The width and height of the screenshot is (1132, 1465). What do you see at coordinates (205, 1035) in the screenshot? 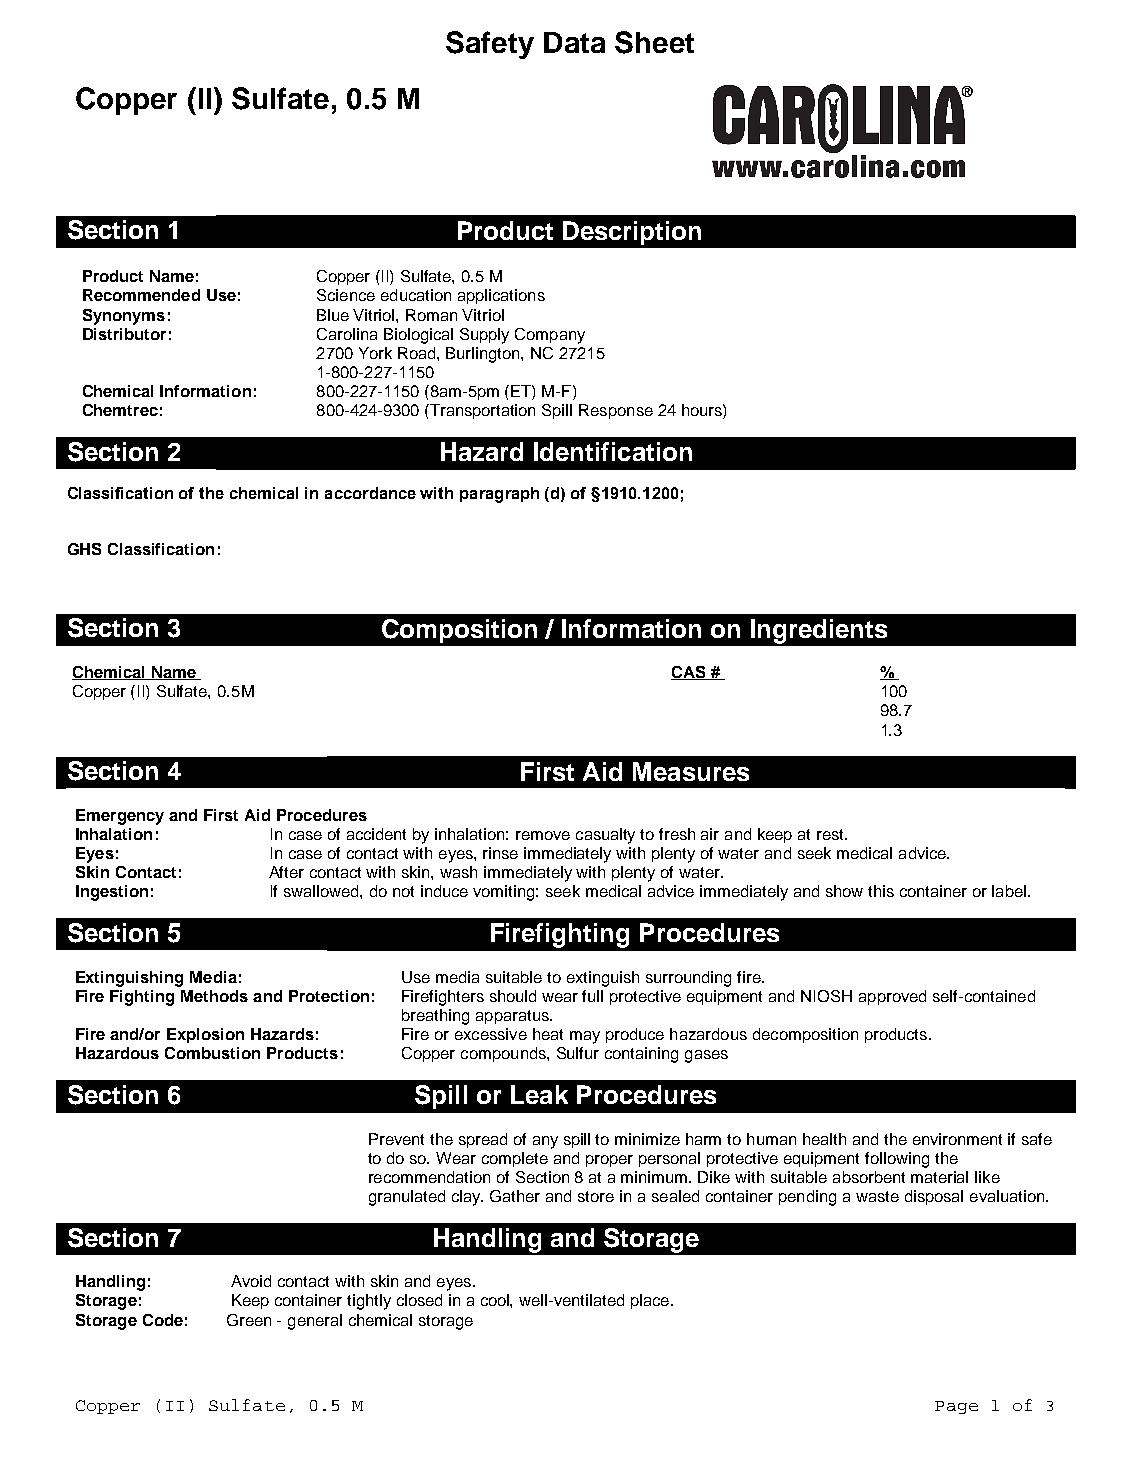
I see `Explosion` at bounding box center [205, 1035].
